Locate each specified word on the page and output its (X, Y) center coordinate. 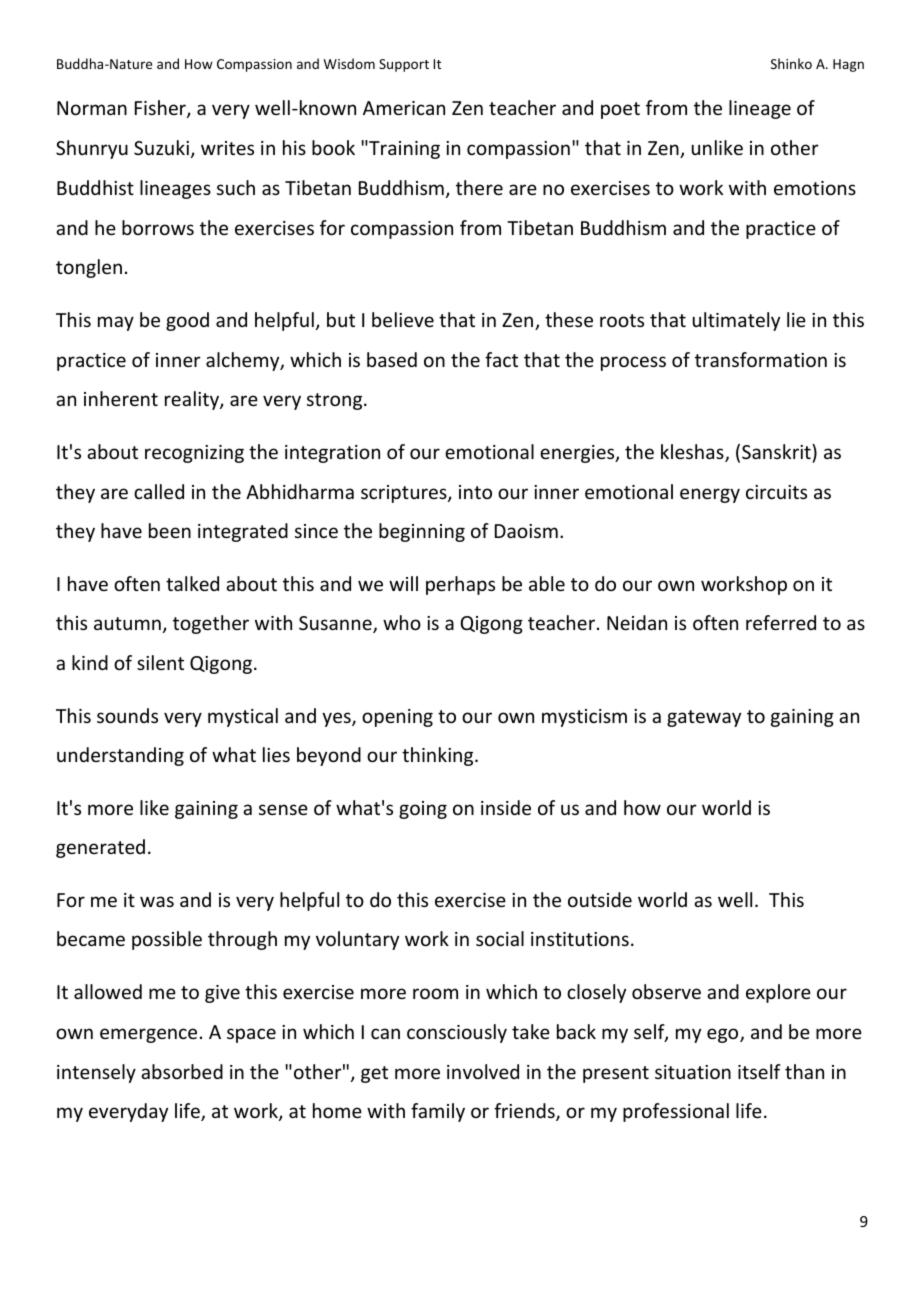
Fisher (161, 109)
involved (483, 1071)
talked (192, 583)
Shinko (791, 63)
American (404, 108)
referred (781, 622)
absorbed (182, 1071)
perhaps (460, 585)
